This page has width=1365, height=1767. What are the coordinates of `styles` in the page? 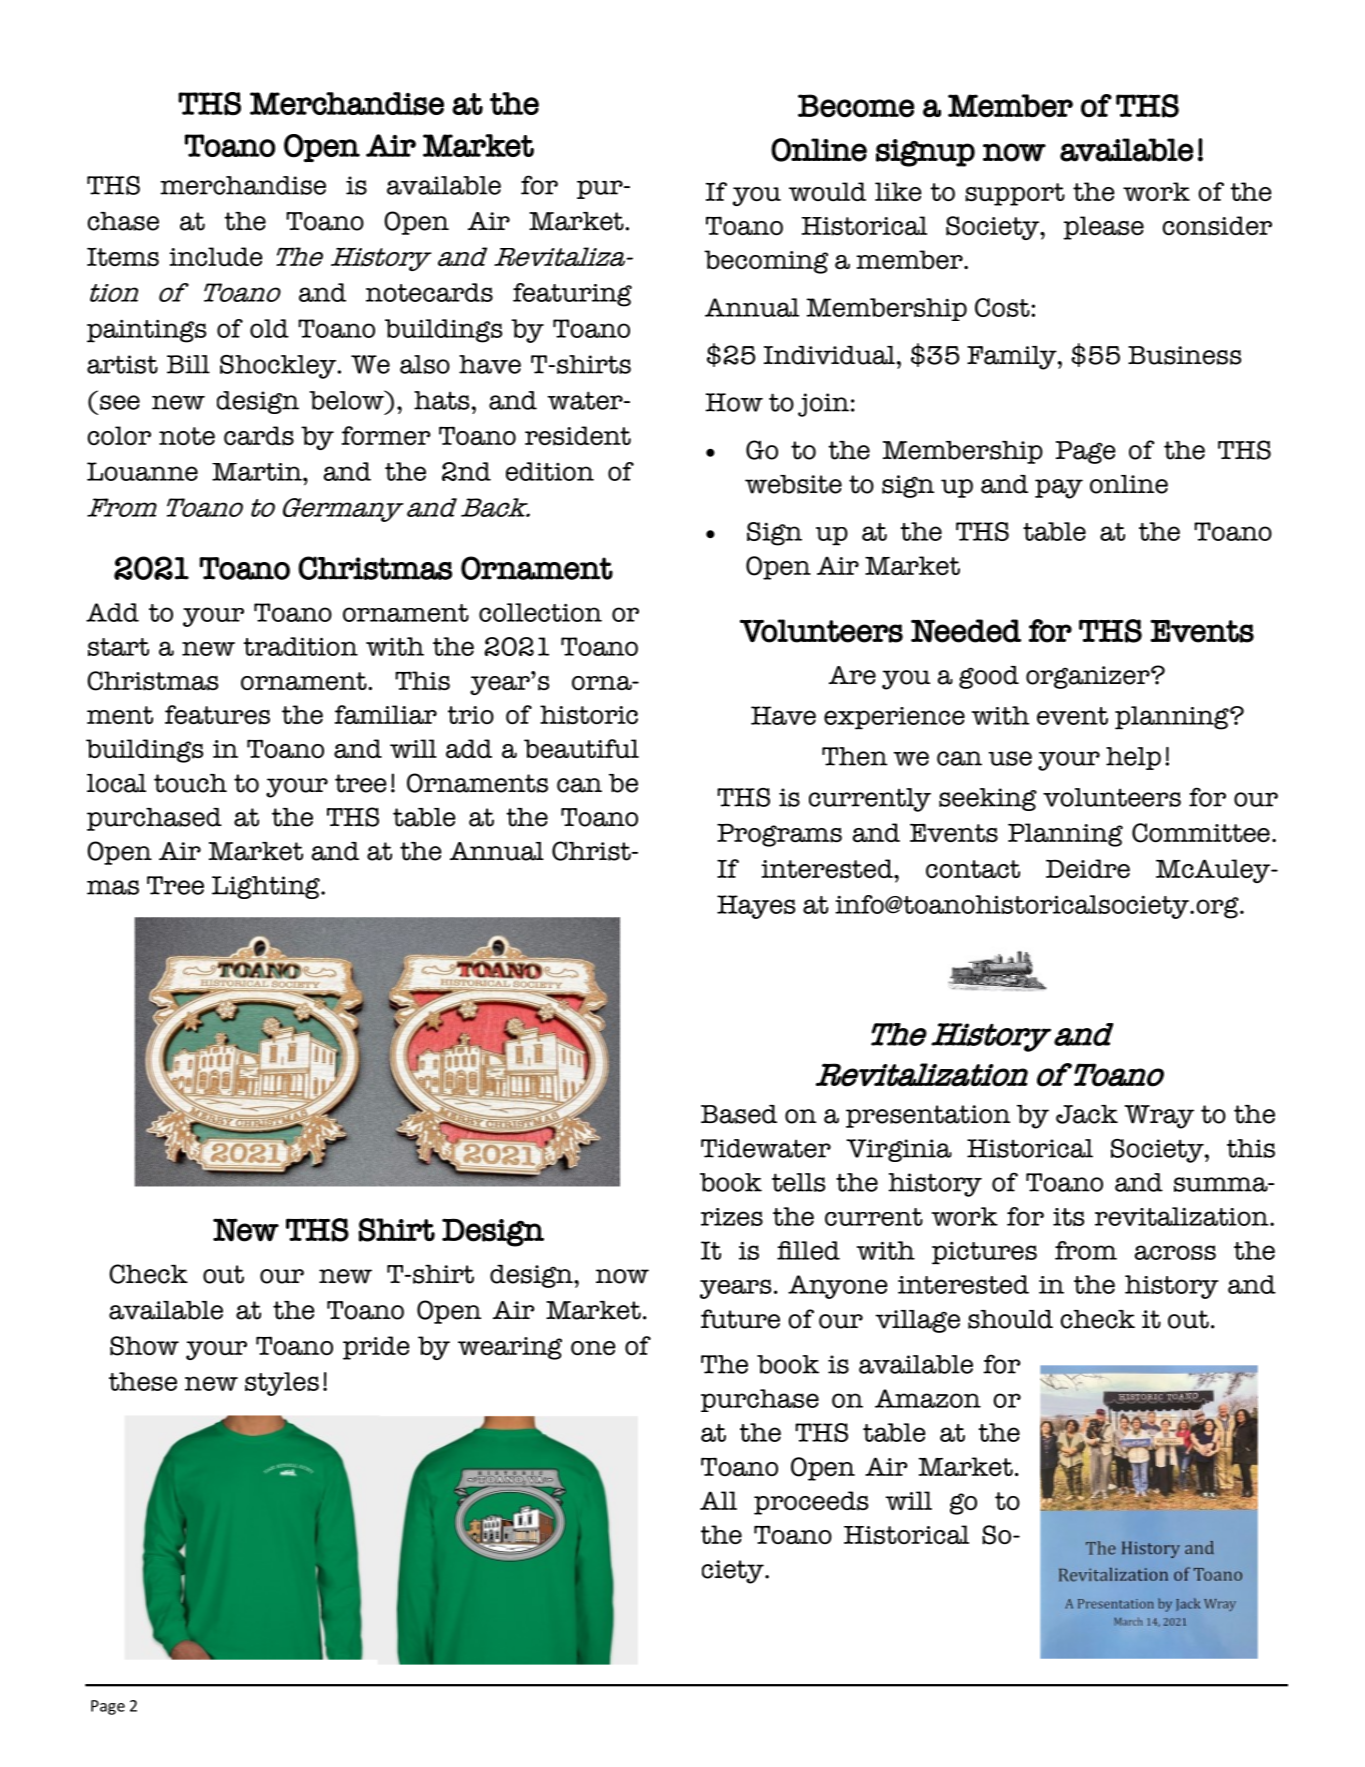 It's located at (282, 1384).
